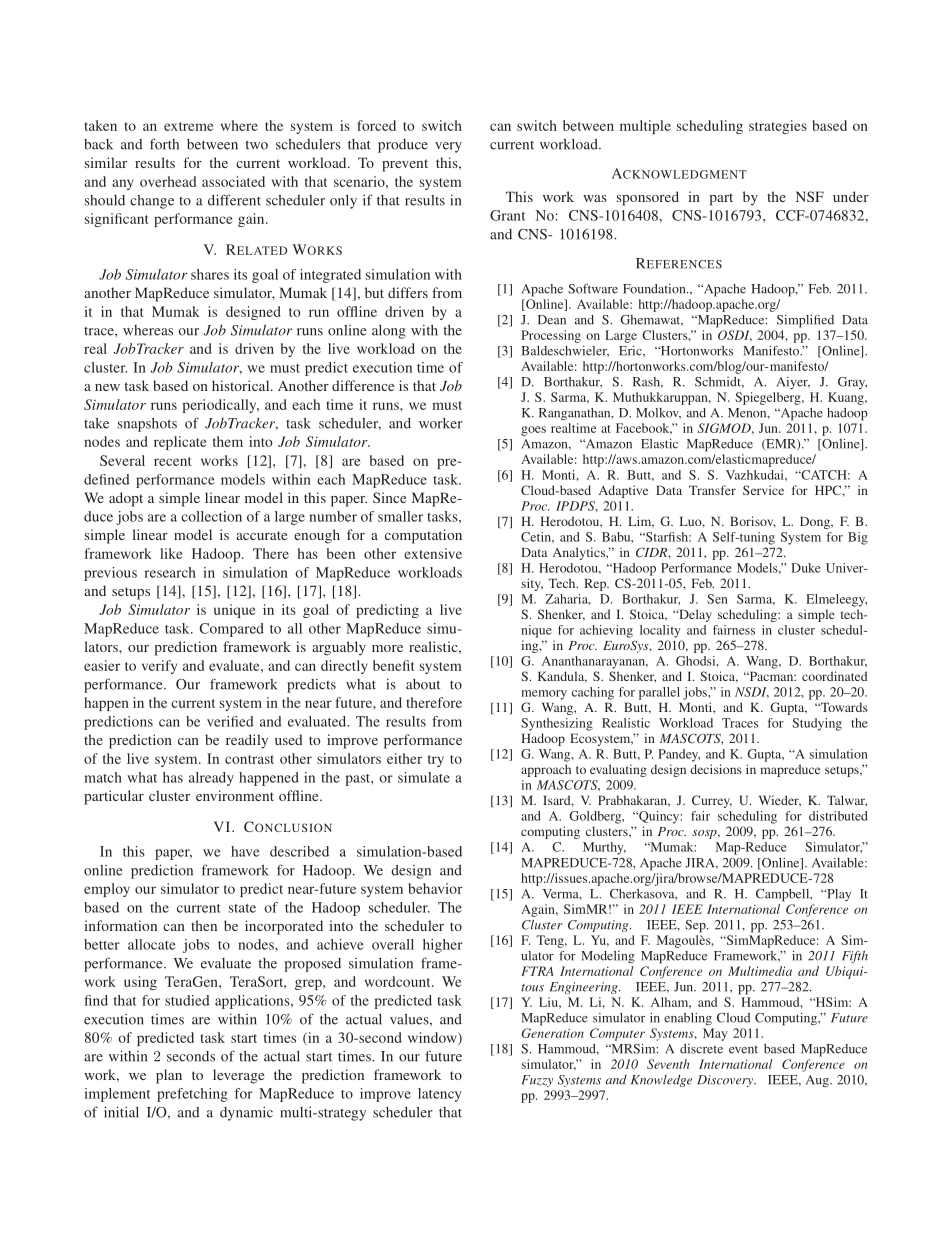 Image resolution: width=952 pixels, height=1233 pixels. I want to click on Borisov, so click(753, 522).
